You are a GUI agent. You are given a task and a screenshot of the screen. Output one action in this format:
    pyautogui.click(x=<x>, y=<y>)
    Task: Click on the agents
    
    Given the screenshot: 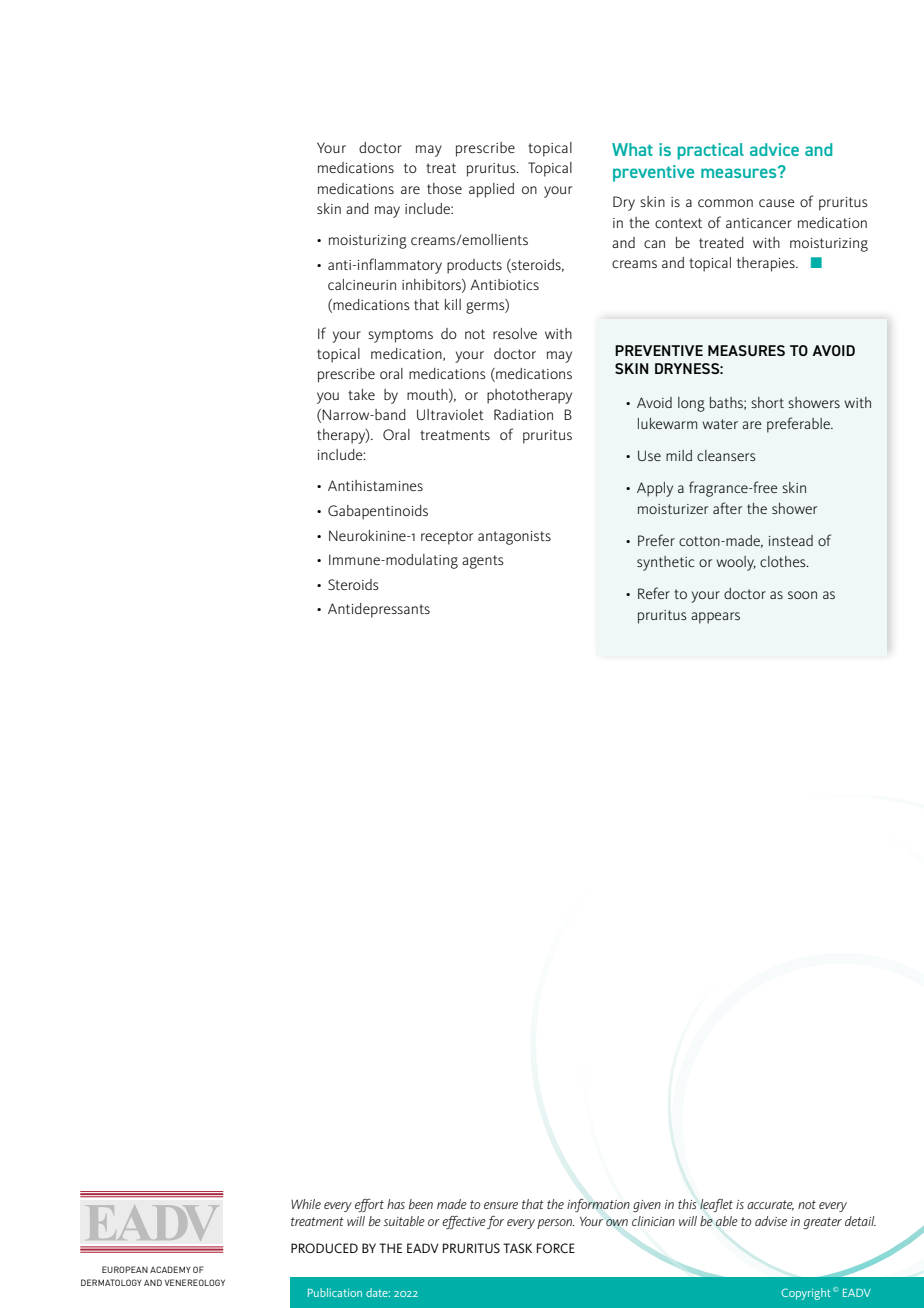 What is the action you would take?
    pyautogui.click(x=483, y=562)
